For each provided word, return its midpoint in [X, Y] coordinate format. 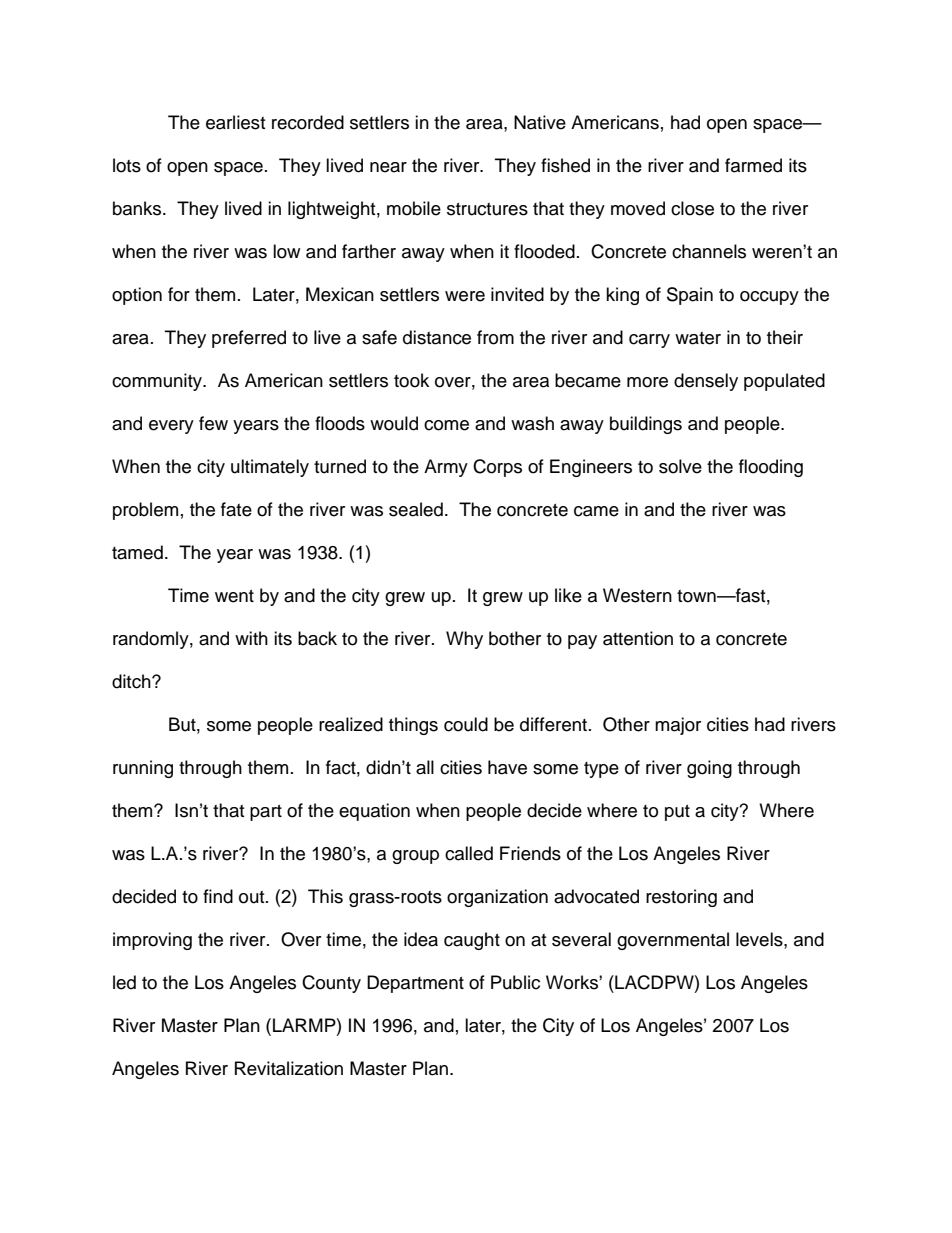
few [213, 423]
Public [515, 982]
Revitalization [289, 1068]
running [143, 769]
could [466, 724]
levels [760, 939]
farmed [753, 165]
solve [680, 466]
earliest [235, 122]
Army [446, 468]
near [388, 167]
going [709, 769]
